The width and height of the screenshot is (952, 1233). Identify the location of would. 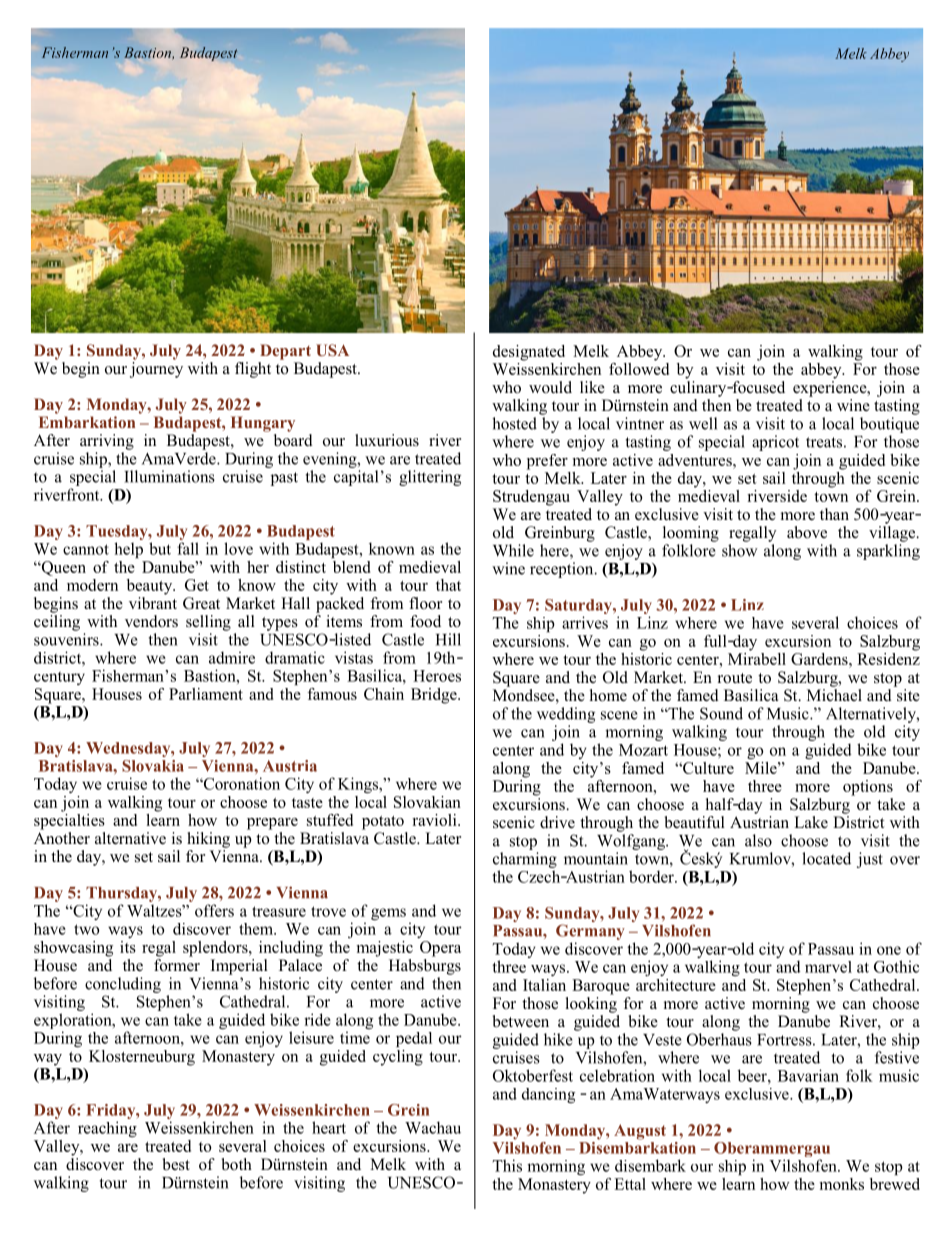
(550, 387).
